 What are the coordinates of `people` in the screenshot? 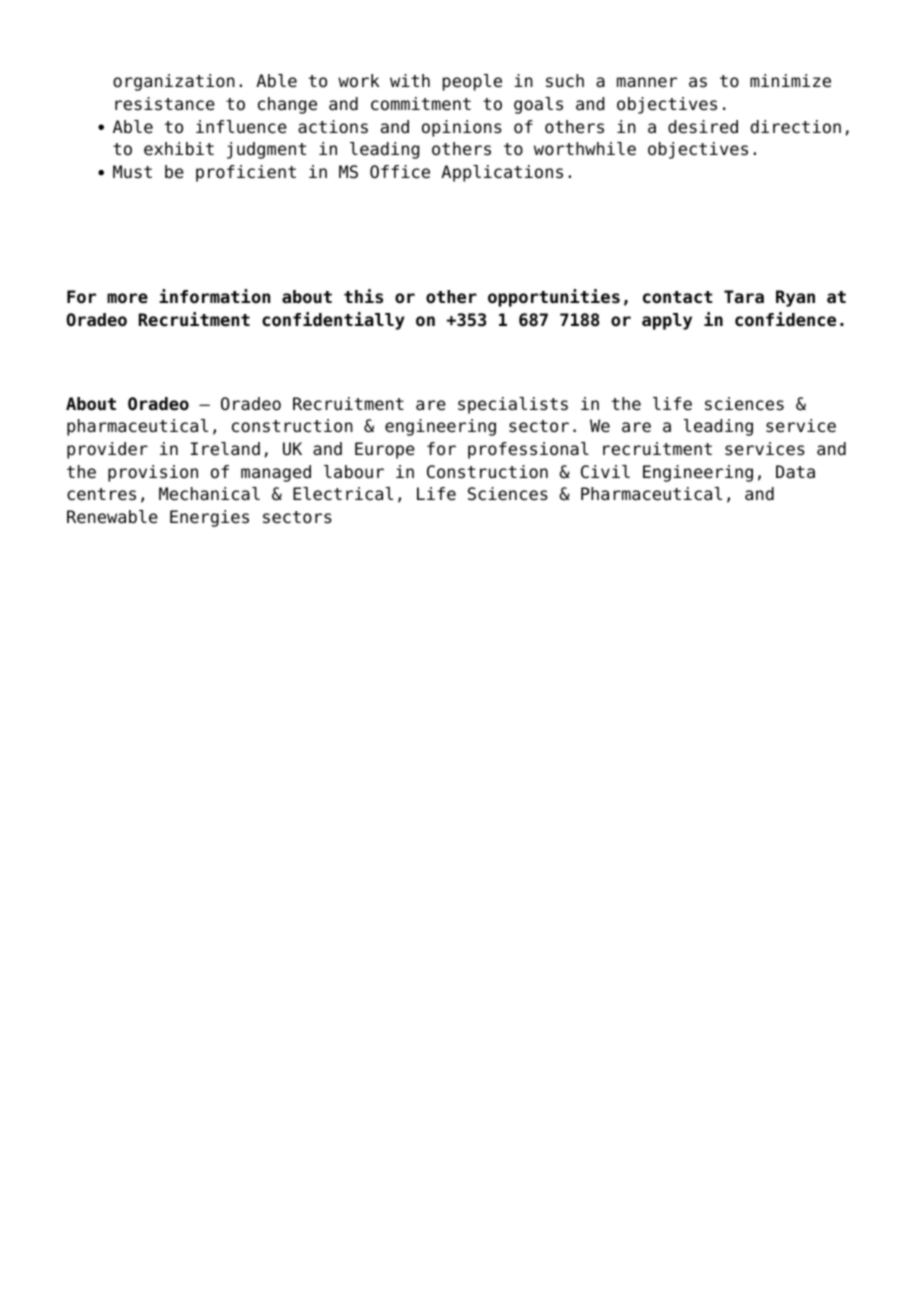 It's located at (472, 82).
